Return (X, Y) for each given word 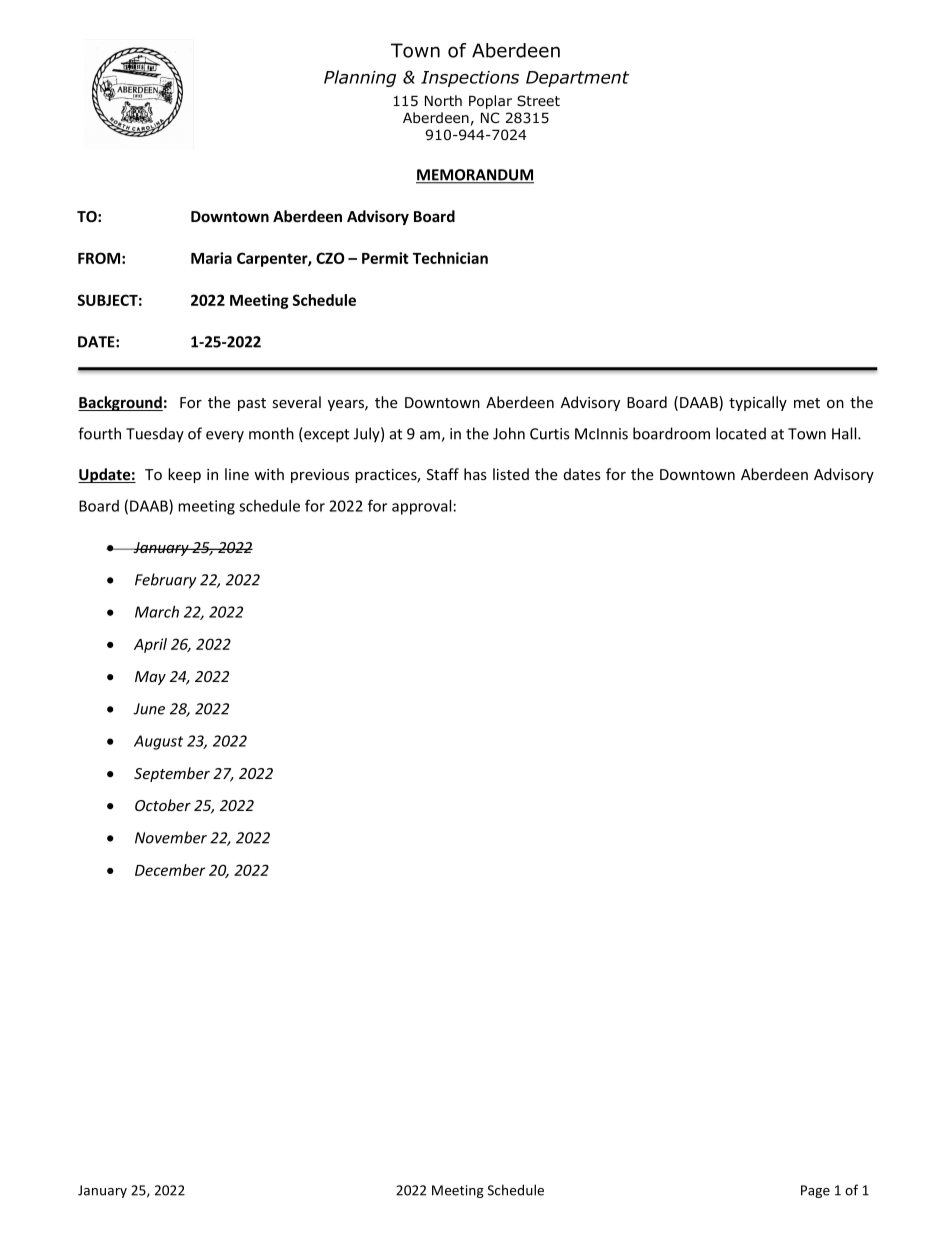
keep (184, 475)
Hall (845, 433)
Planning (360, 78)
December (170, 870)
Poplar (490, 102)
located (741, 433)
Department (577, 79)
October (163, 805)
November (171, 837)
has (475, 474)
